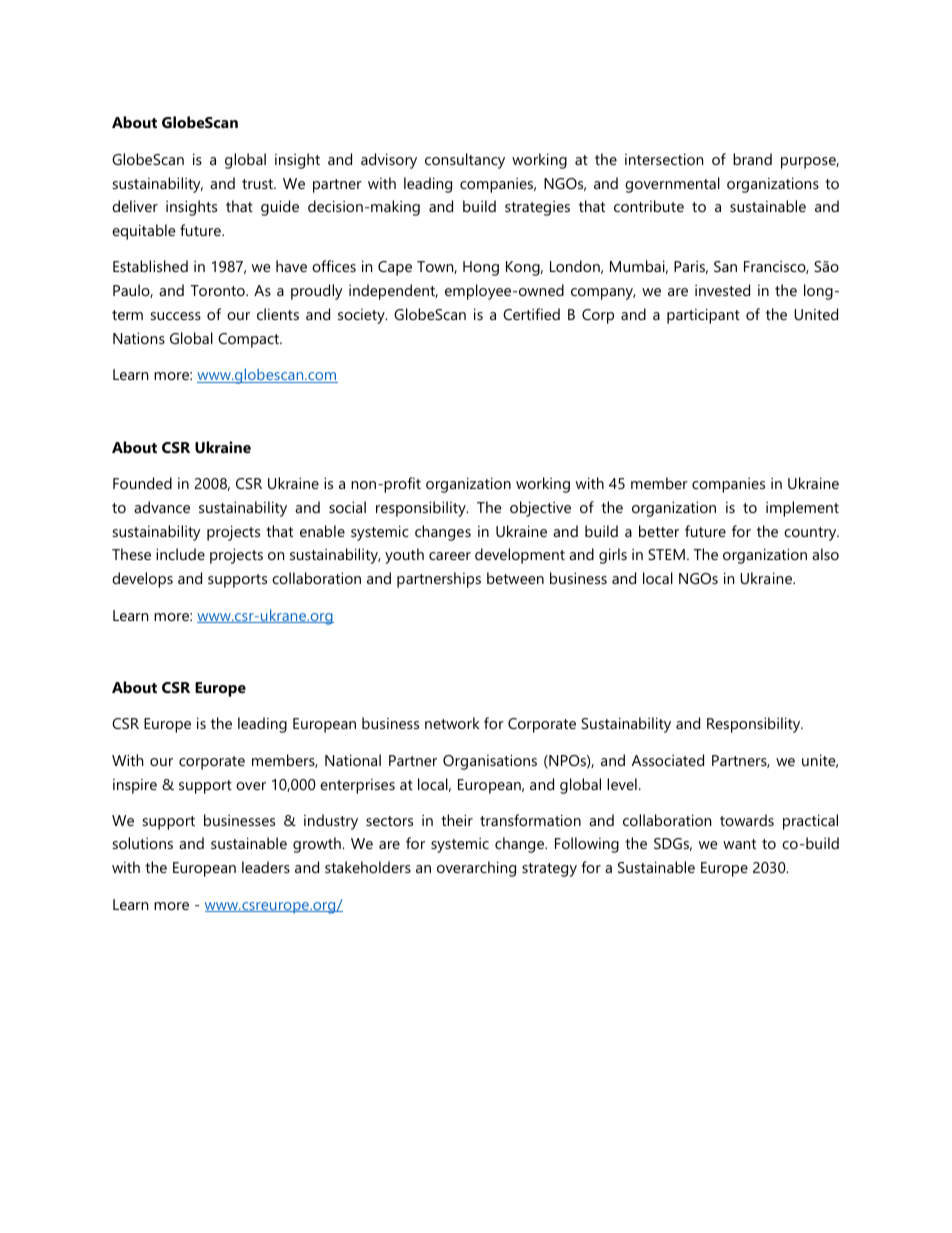  I want to click on participant, so click(703, 316).
